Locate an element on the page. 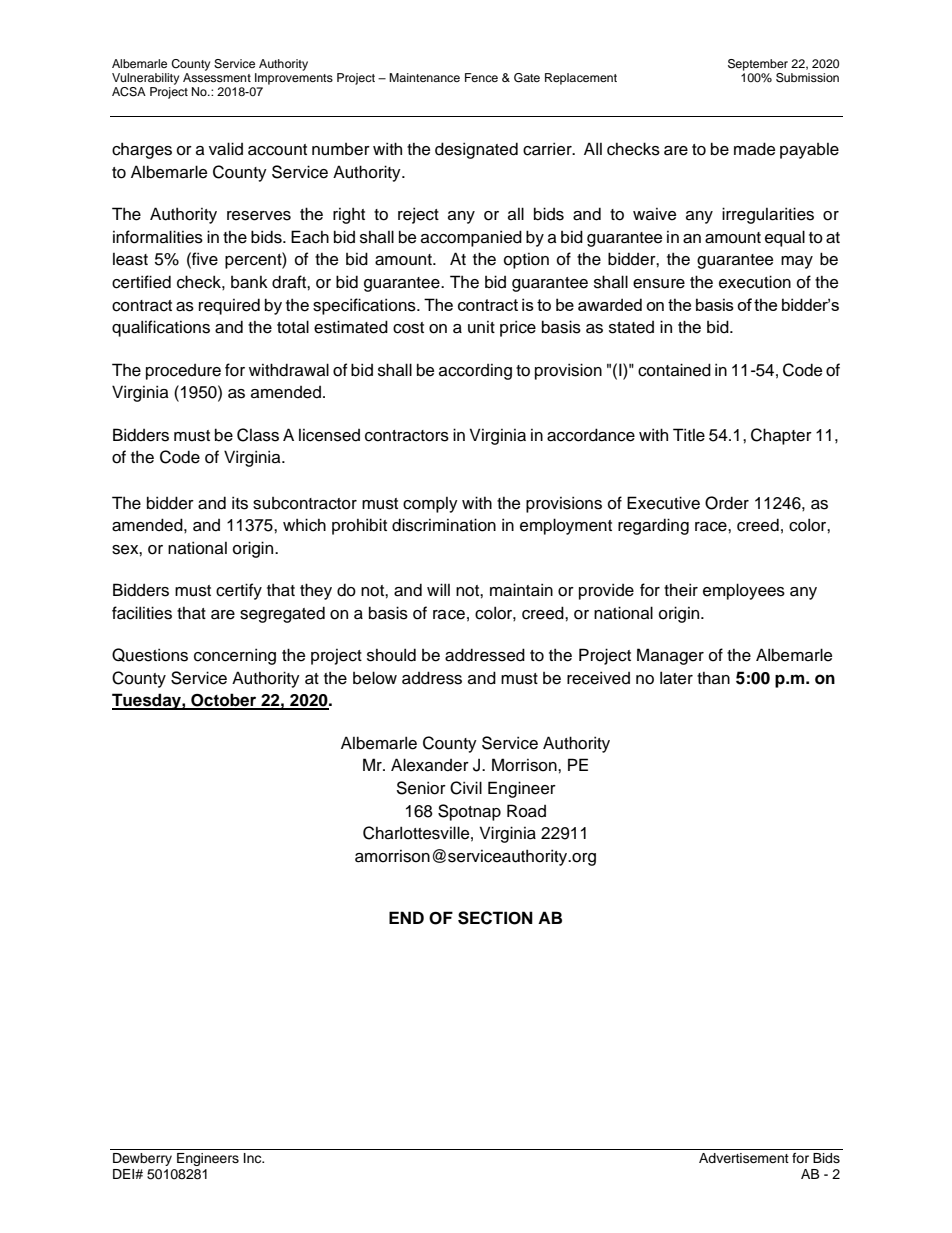 The image size is (952, 1233). than is located at coordinates (713, 678).
